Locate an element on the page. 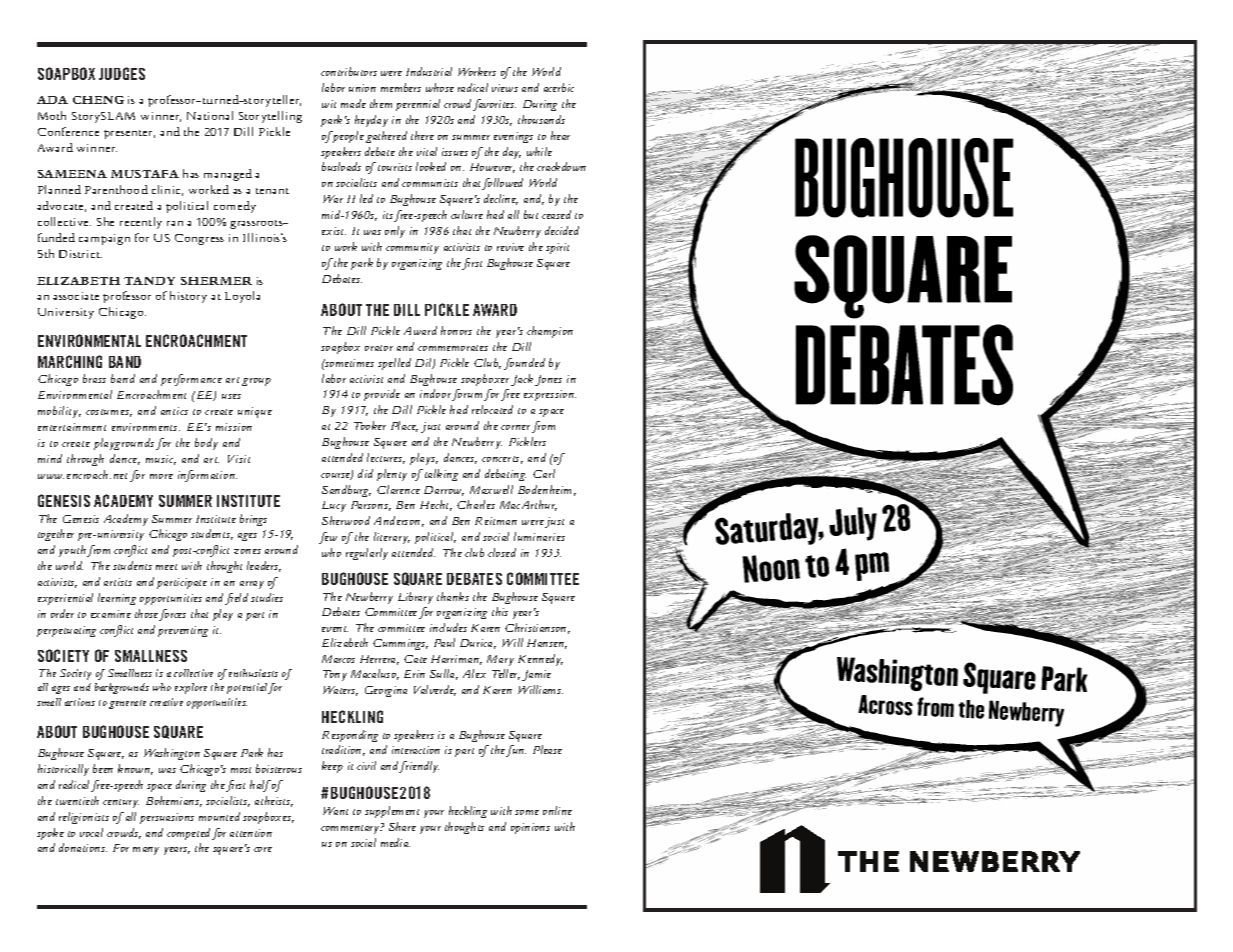 Image resolution: width=1233 pixels, height=952 pixels. Want is located at coordinates (335, 811).
